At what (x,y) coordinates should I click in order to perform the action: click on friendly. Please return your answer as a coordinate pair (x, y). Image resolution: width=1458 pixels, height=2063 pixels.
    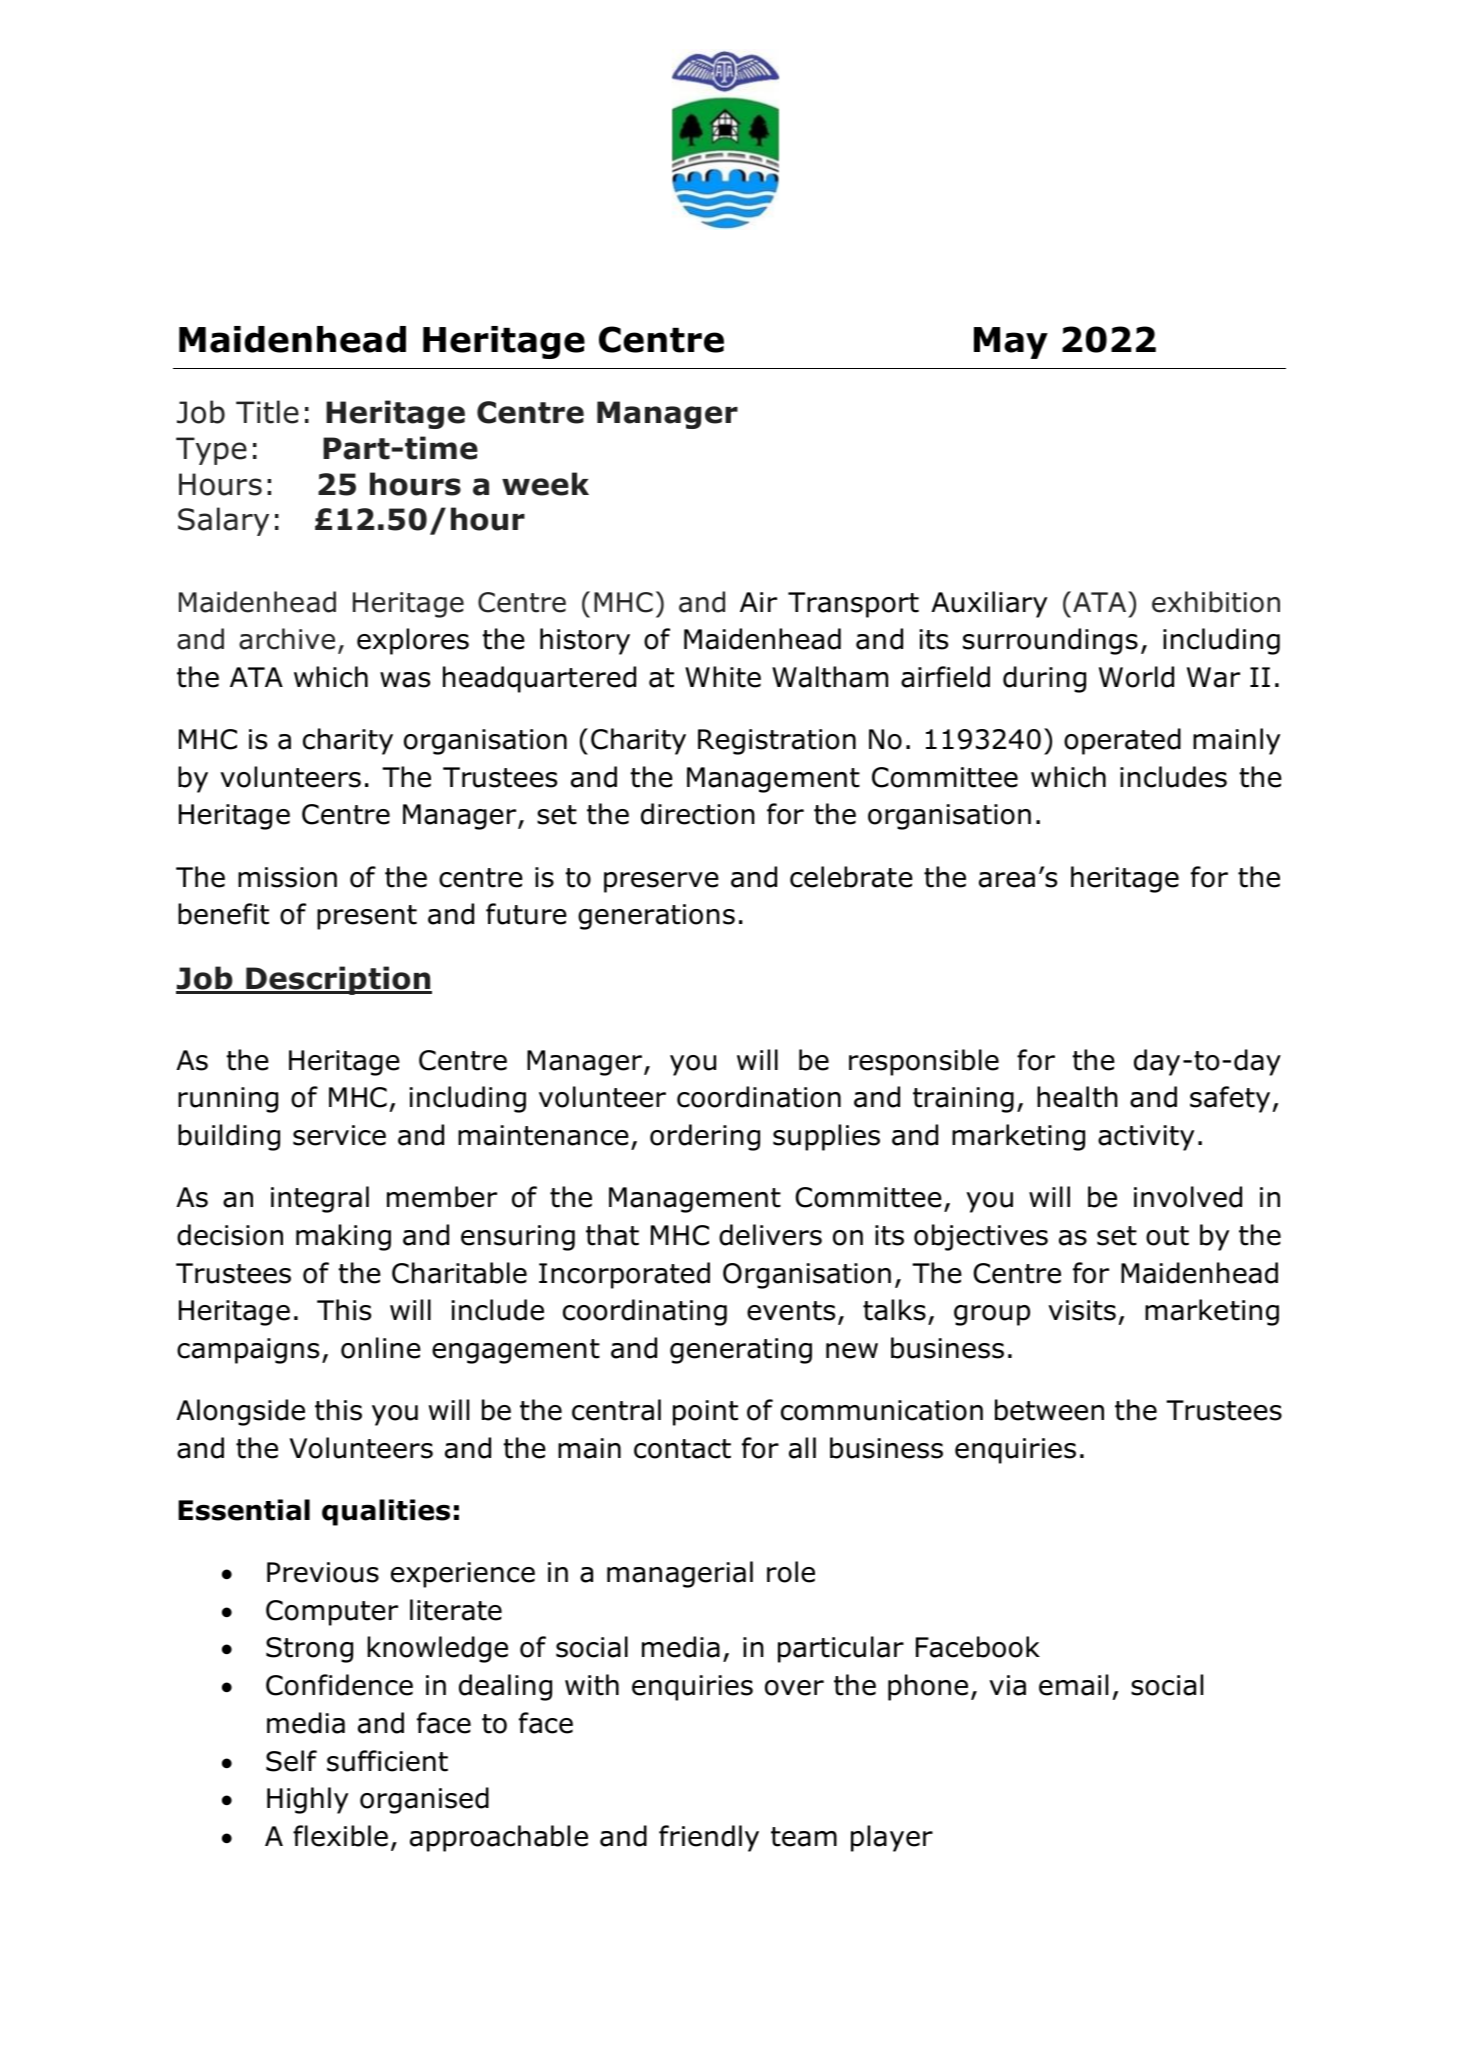
    Looking at the image, I should click on (709, 1838).
